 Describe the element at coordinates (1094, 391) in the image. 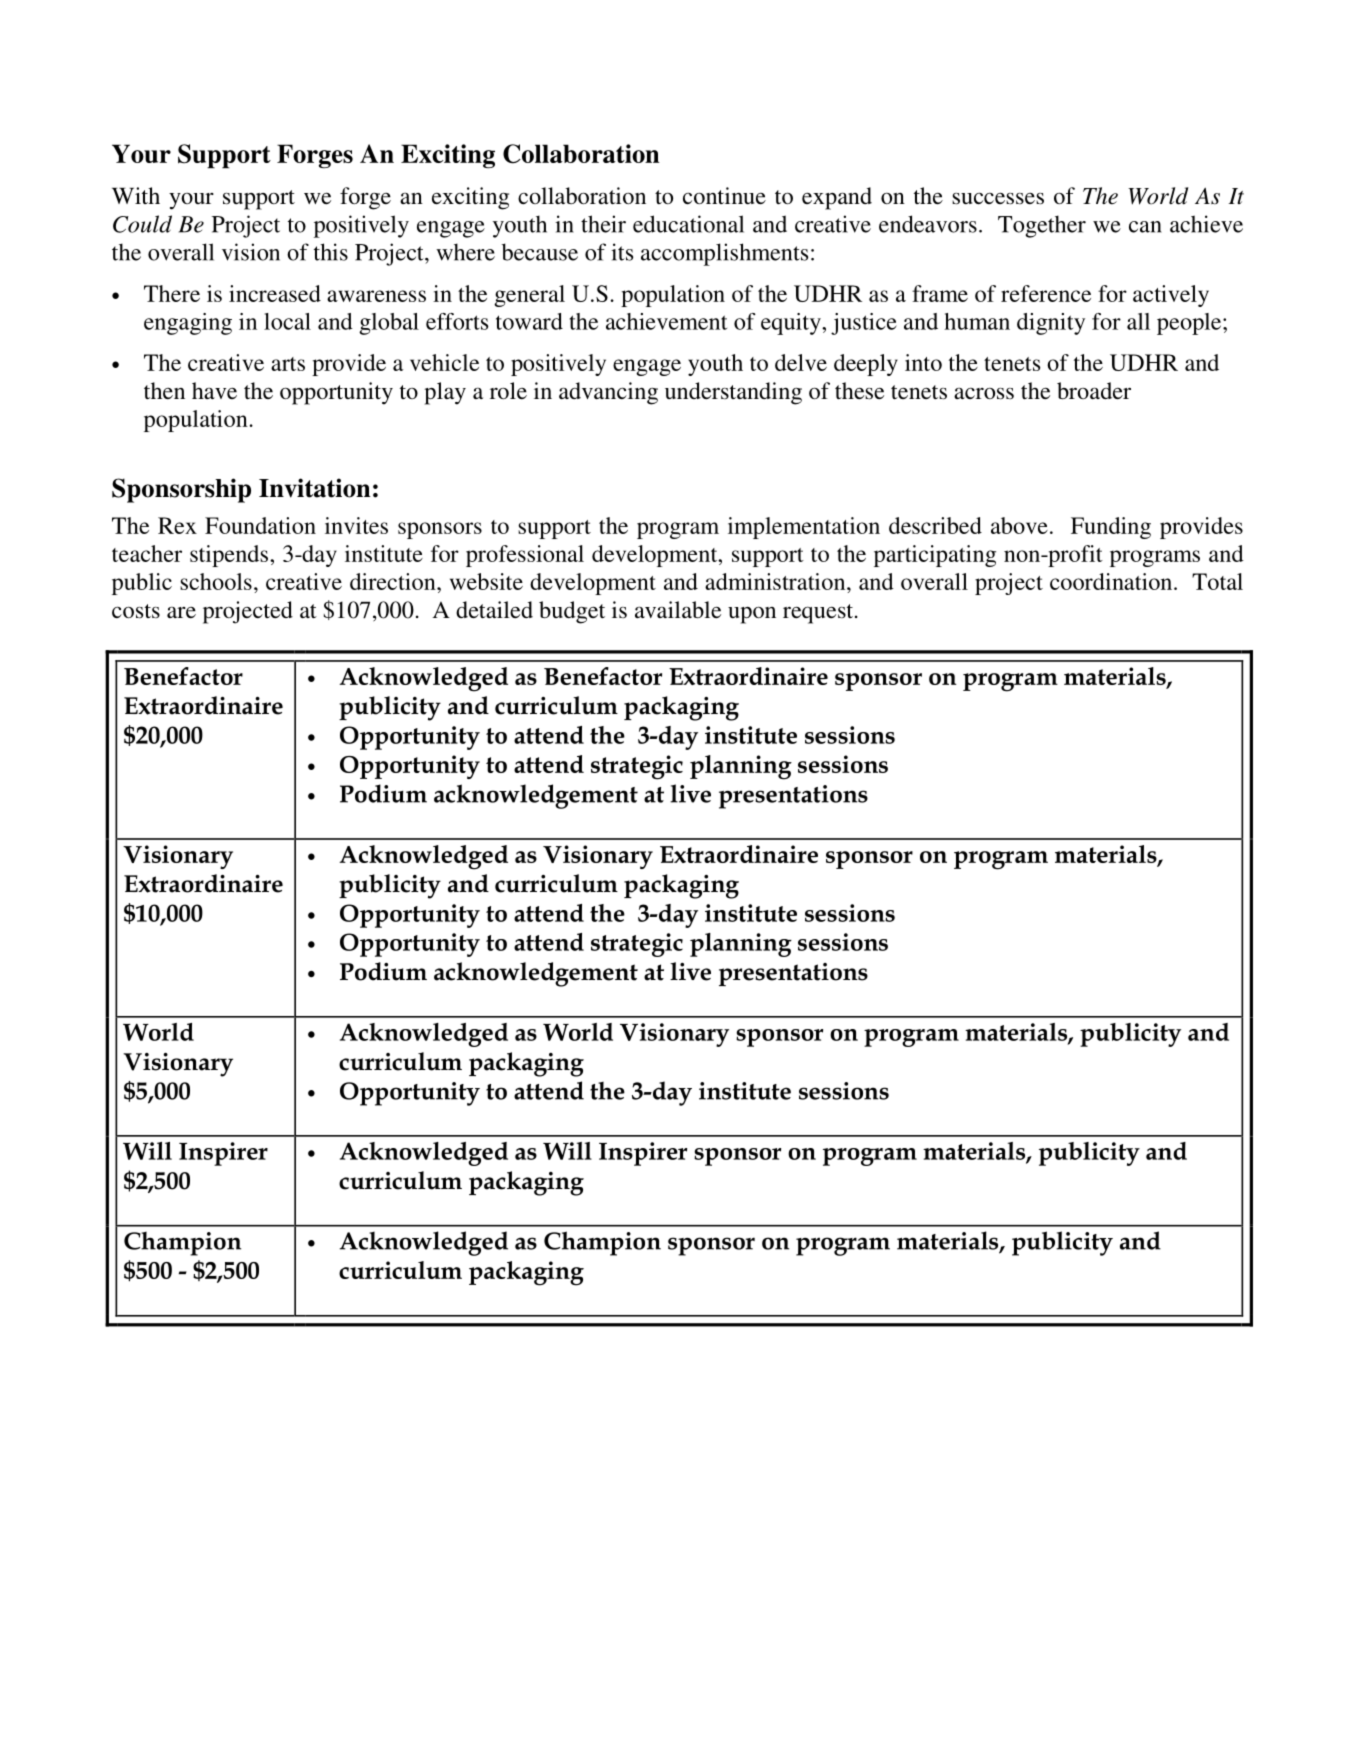

I see `broader` at that location.
